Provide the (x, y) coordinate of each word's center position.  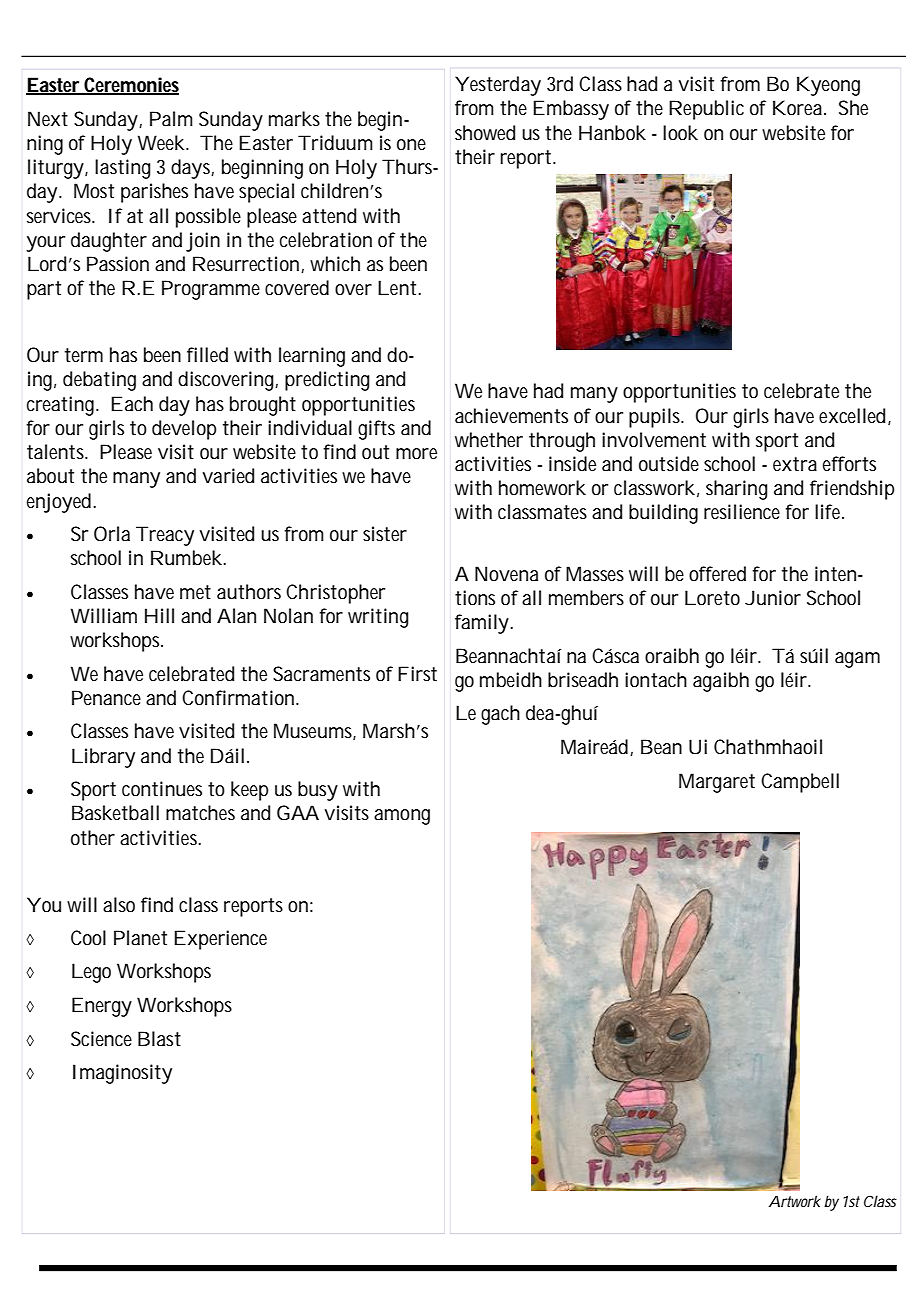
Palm (171, 119)
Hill (159, 615)
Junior (773, 598)
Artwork (795, 1201)
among (402, 817)
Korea (799, 108)
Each (132, 404)
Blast (159, 1039)
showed (485, 133)
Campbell (800, 783)
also (119, 905)
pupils (656, 418)
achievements (511, 416)
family (483, 624)
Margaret (717, 783)
